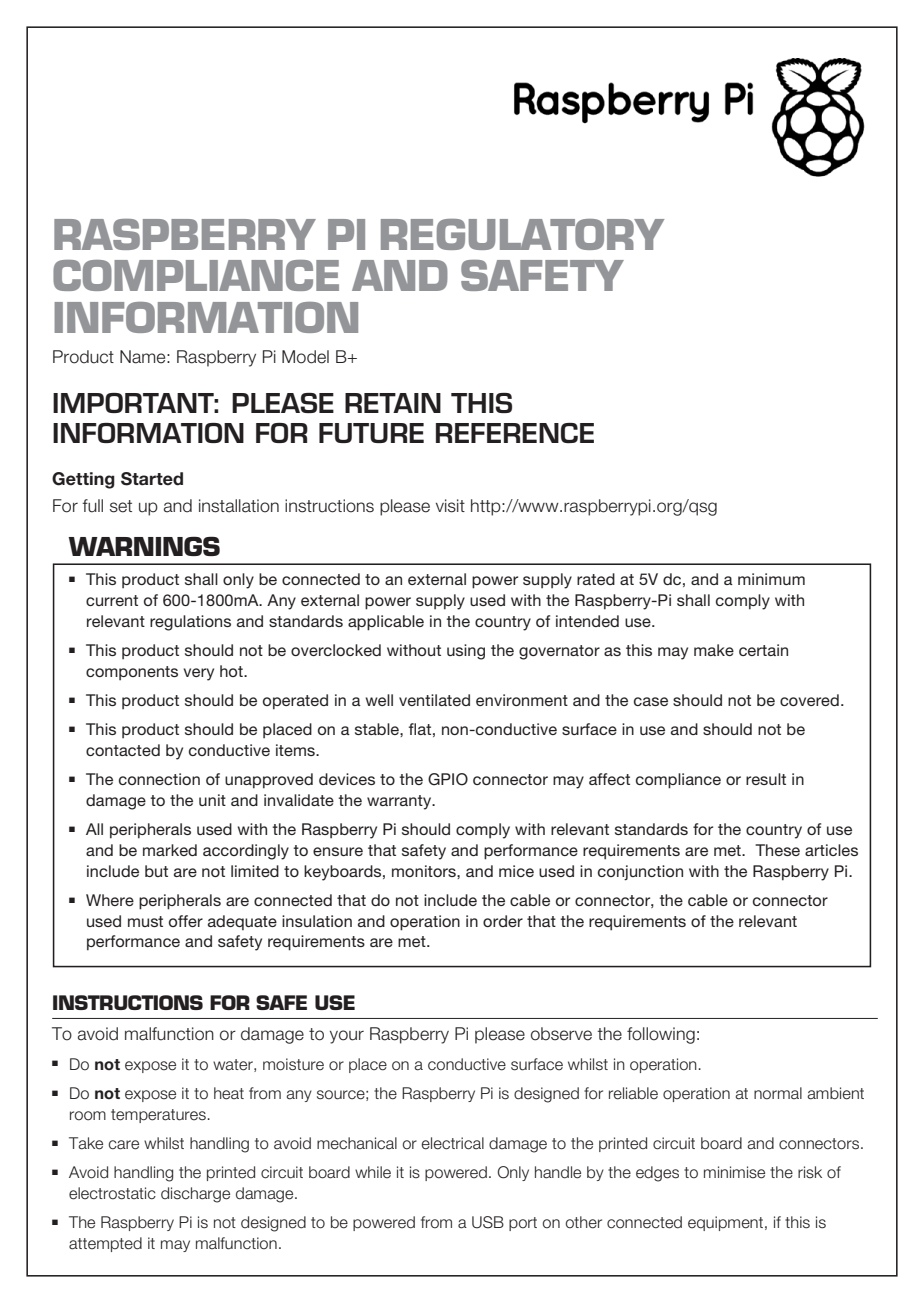 The width and height of the screenshot is (924, 1303). I want to click on discharge, so click(195, 1195).
